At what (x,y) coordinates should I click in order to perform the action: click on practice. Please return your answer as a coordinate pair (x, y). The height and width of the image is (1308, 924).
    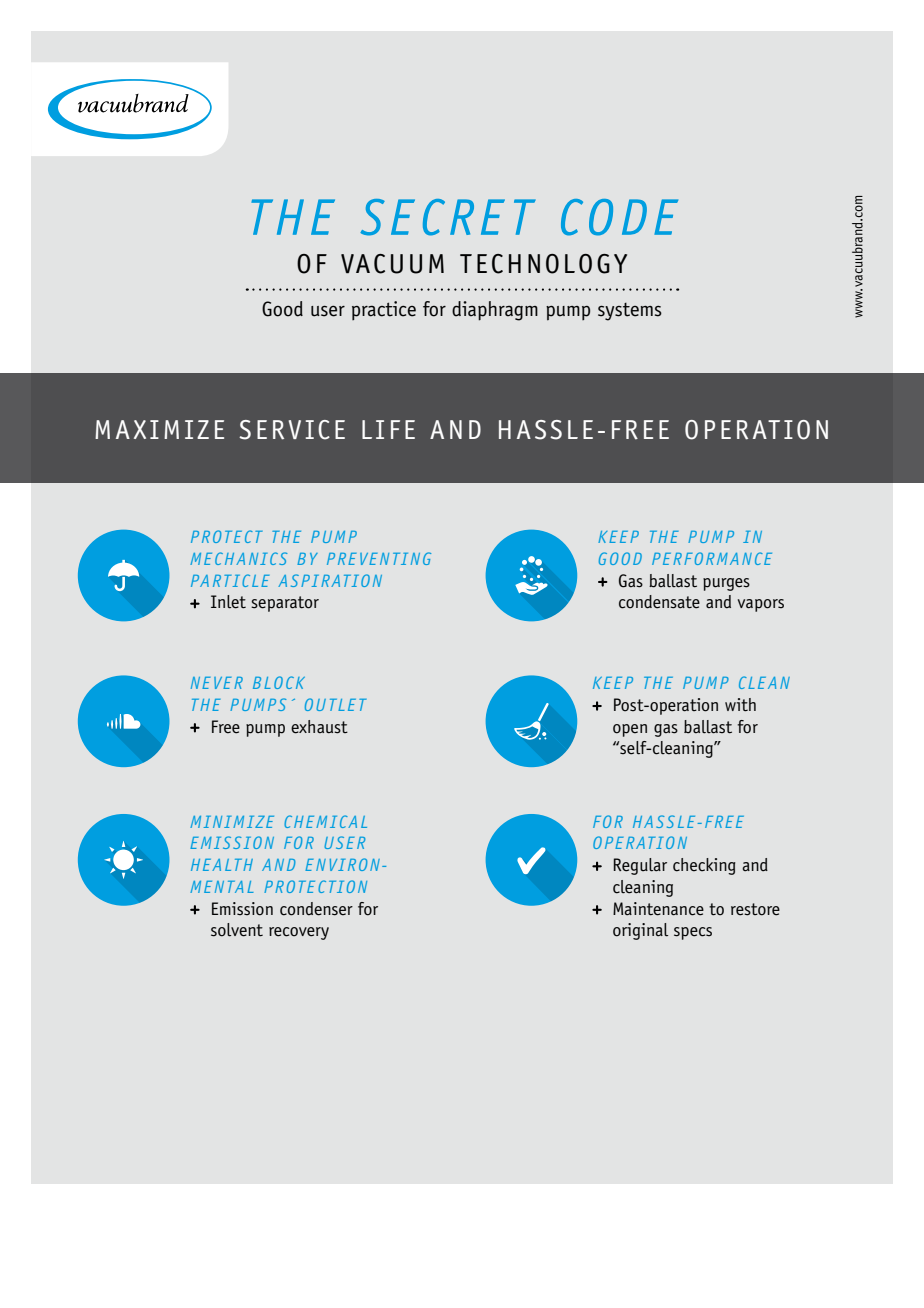
    Looking at the image, I should click on (384, 310).
